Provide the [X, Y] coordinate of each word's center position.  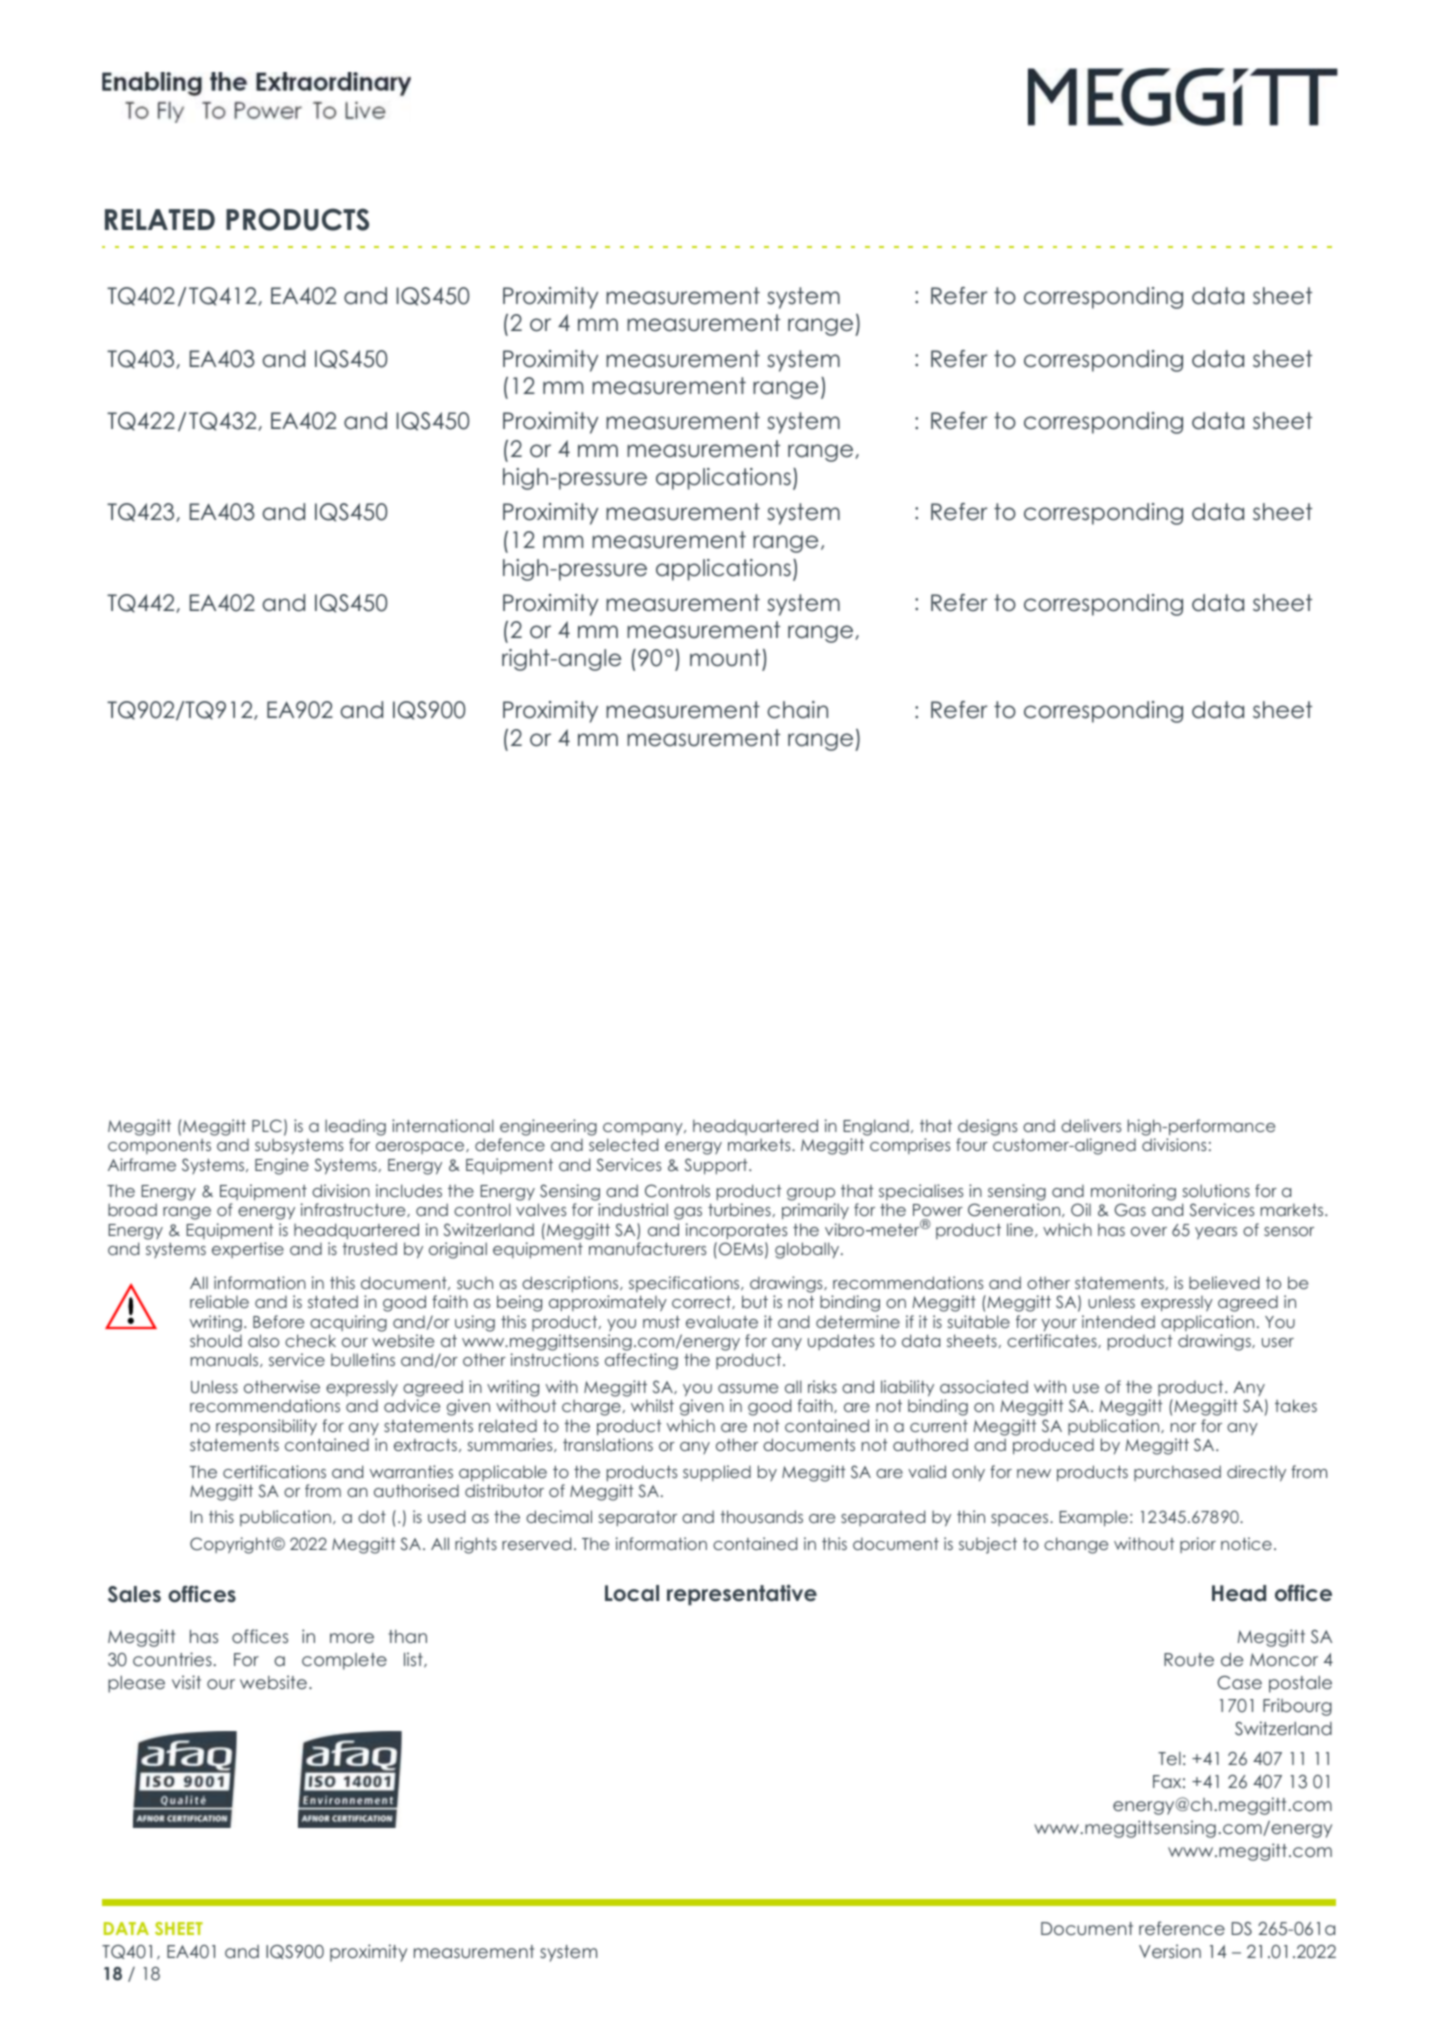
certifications [274, 1471]
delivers [1091, 1125]
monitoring [1133, 1192]
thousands [761, 1516]
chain [797, 710]
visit [186, 1682]
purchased [1177, 1473]
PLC [267, 1126]
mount [726, 659]
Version [1170, 1951]
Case [1239, 1683]
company [644, 1129]
